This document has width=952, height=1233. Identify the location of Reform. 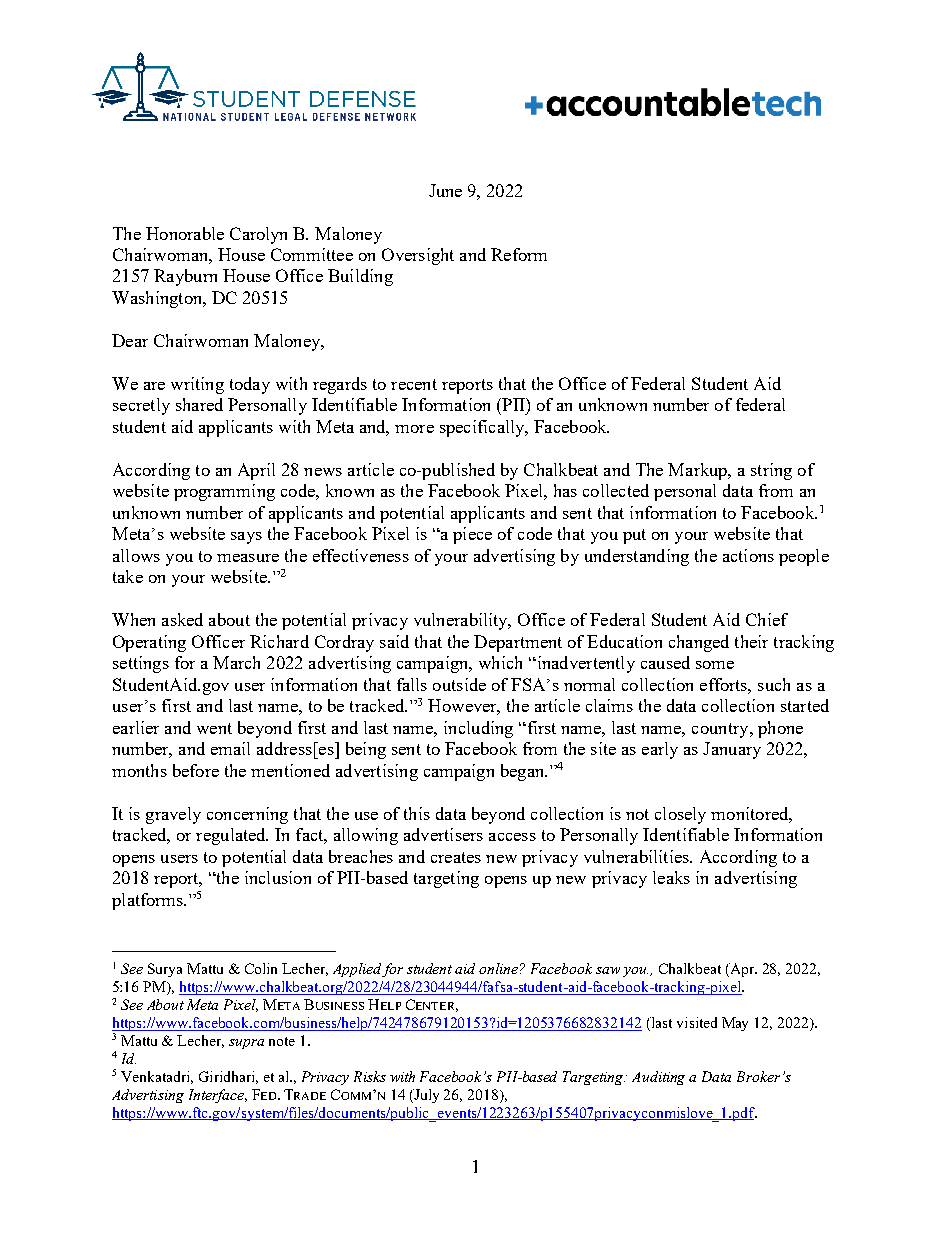
(519, 254).
